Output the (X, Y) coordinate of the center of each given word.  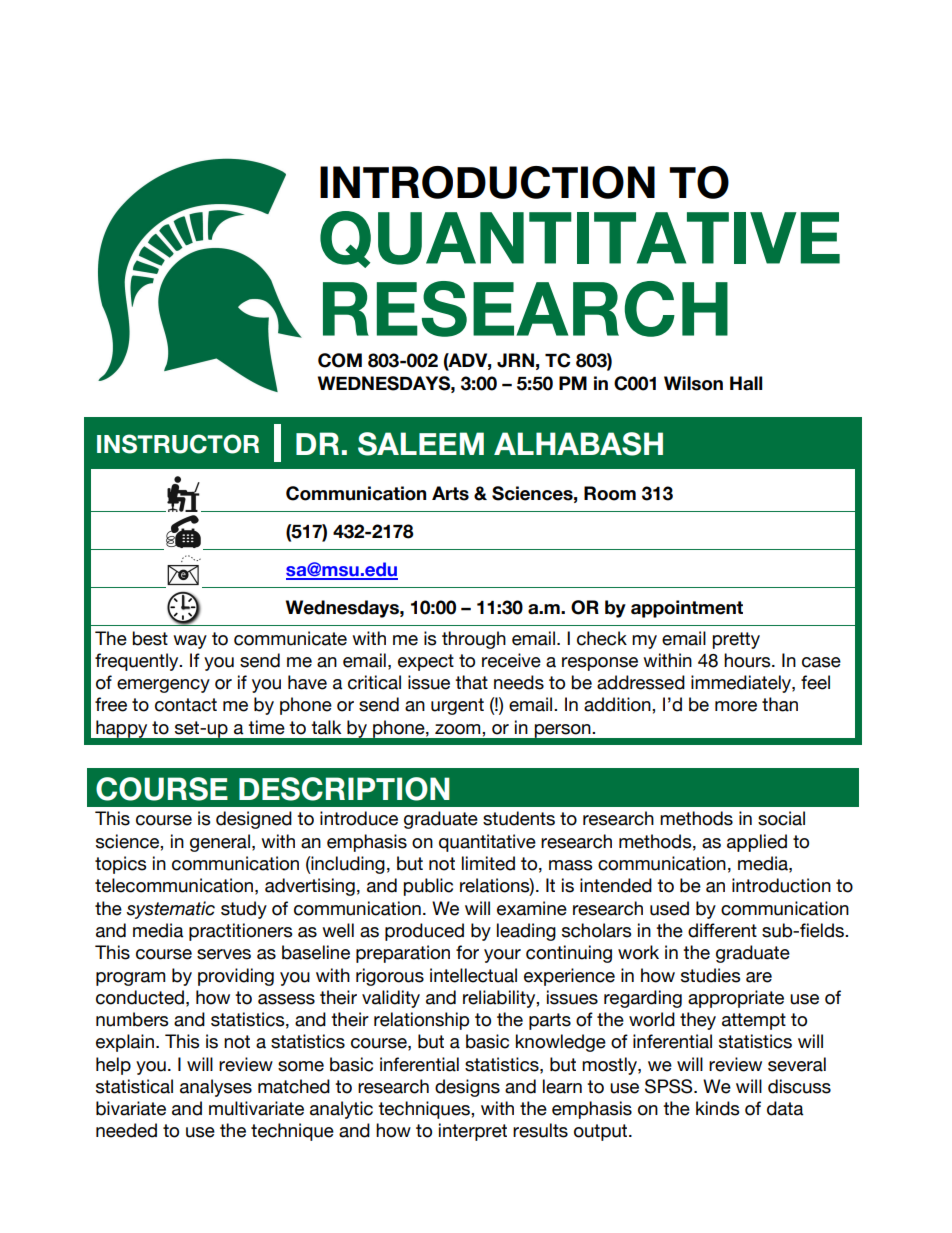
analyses (216, 1088)
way (190, 642)
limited (488, 863)
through (474, 640)
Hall (746, 383)
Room (610, 493)
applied (757, 843)
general (220, 843)
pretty (736, 640)
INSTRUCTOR (178, 444)
